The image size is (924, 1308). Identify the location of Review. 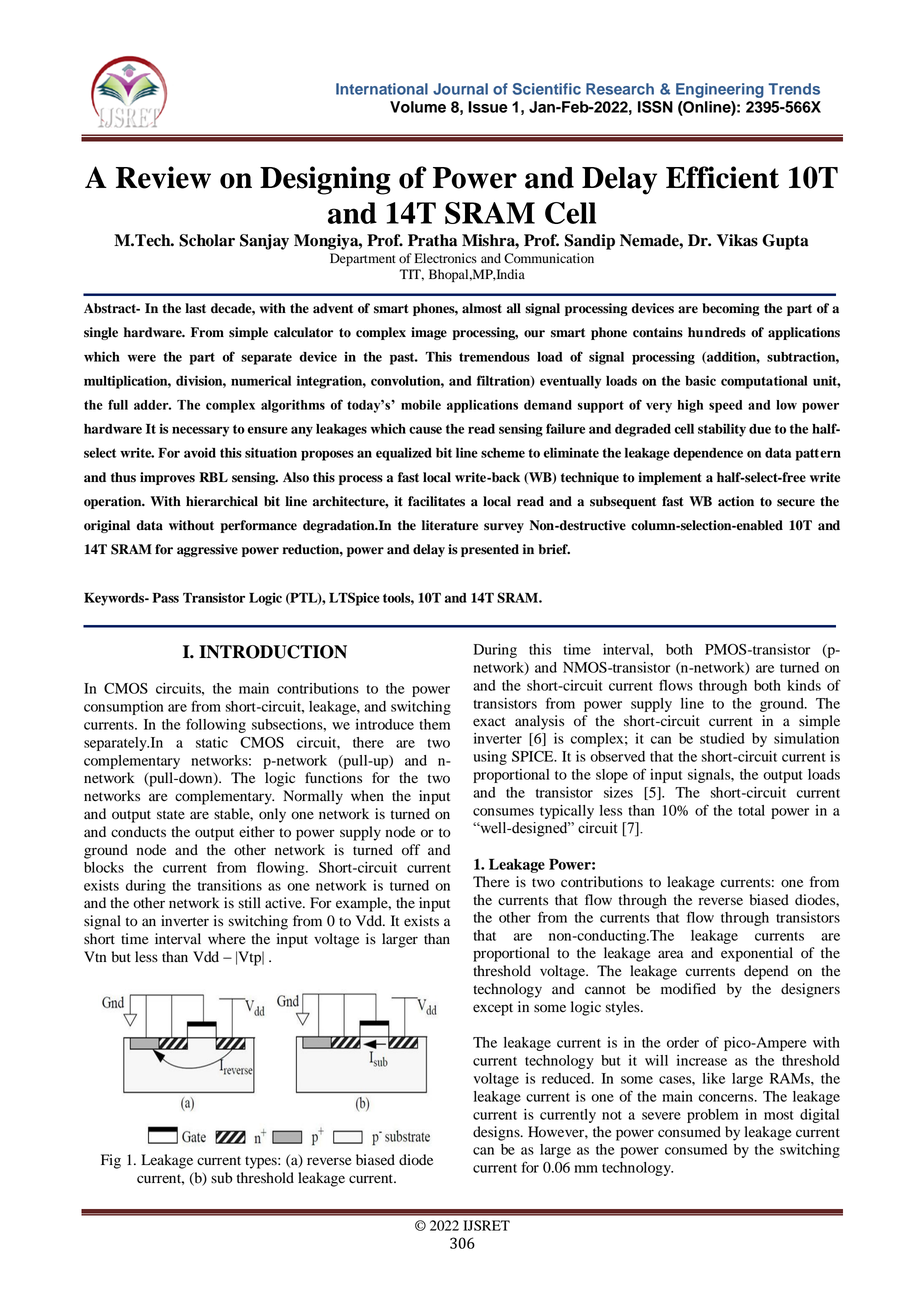
(163, 177).
